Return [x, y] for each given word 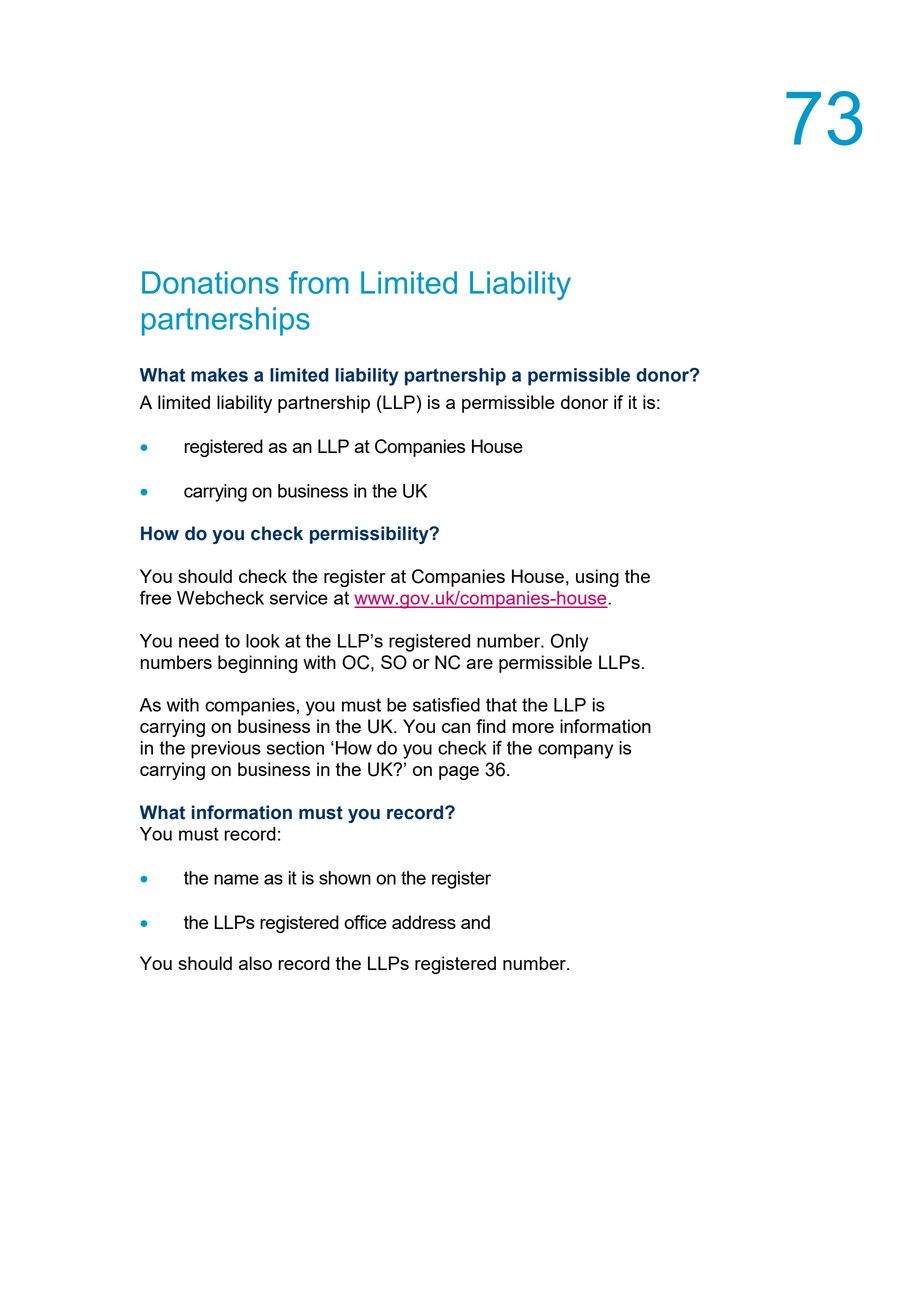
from [319, 282]
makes [219, 375]
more [533, 728]
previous [226, 750]
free [155, 597]
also [255, 963]
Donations [210, 282]
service [299, 598]
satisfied [446, 704]
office [365, 922]
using [597, 578]
